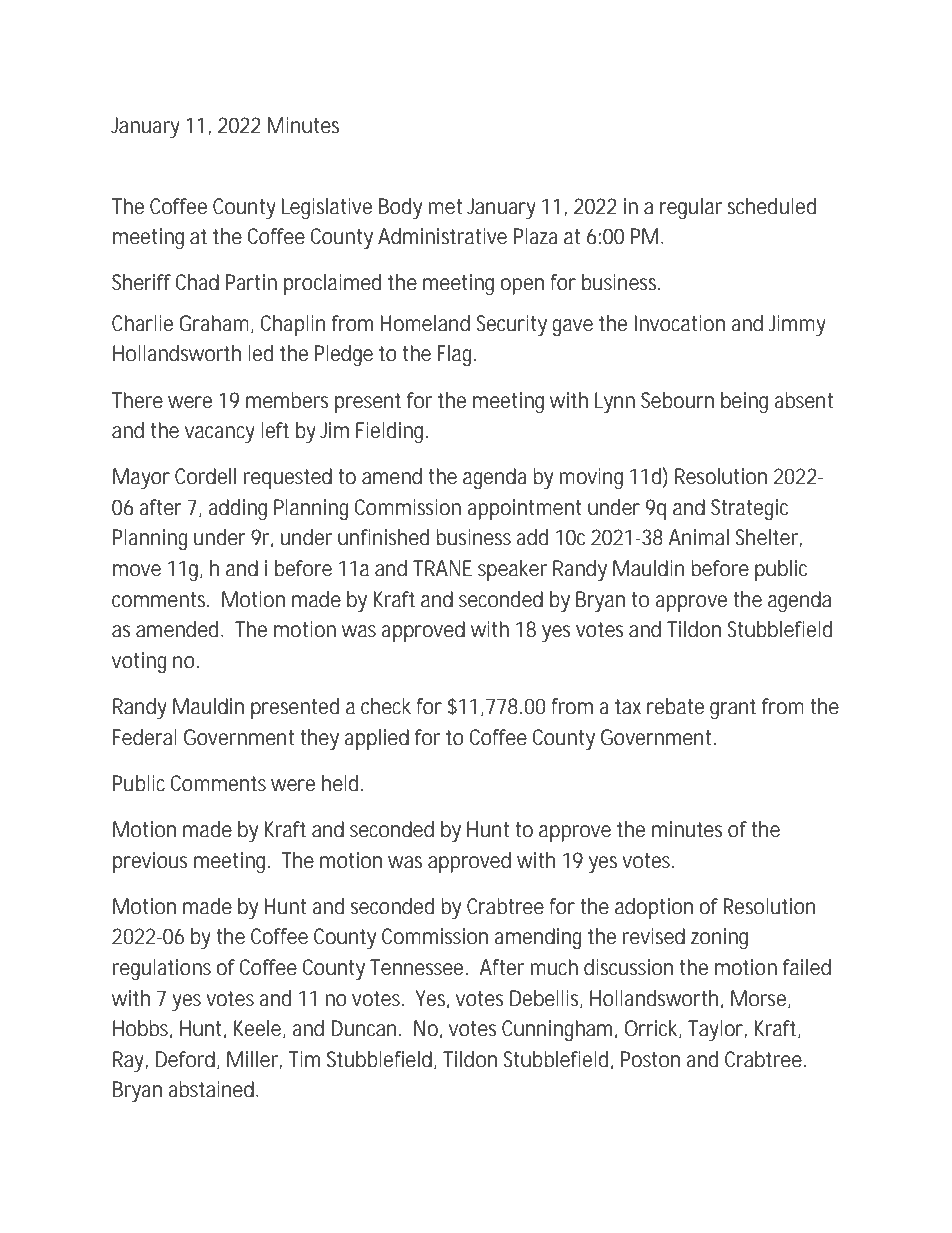  What do you see at coordinates (733, 709) in the screenshot?
I see `grant` at bounding box center [733, 709].
